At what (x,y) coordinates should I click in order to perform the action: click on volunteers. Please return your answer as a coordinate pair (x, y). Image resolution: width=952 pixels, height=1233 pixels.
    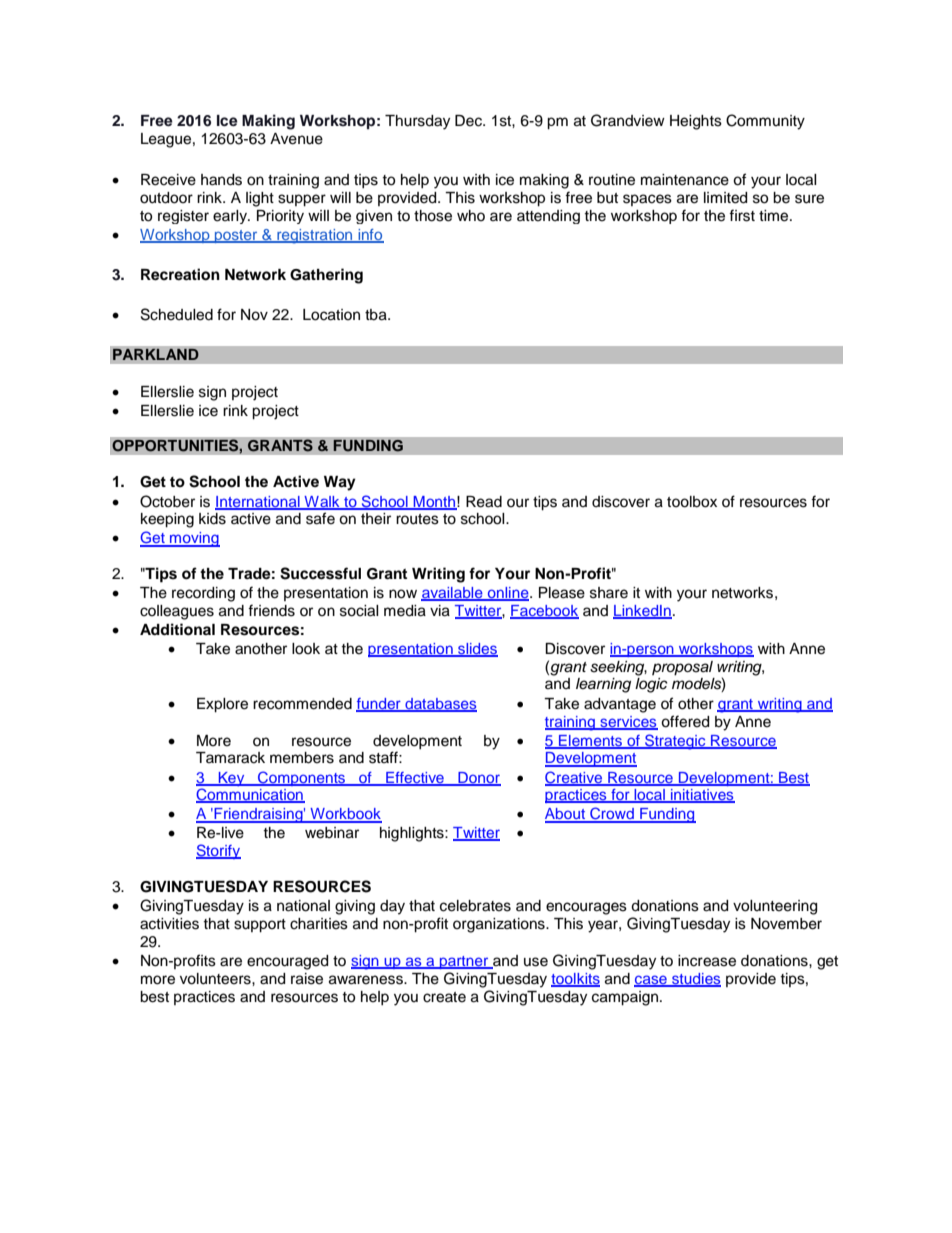
    Looking at the image, I should click on (216, 979).
